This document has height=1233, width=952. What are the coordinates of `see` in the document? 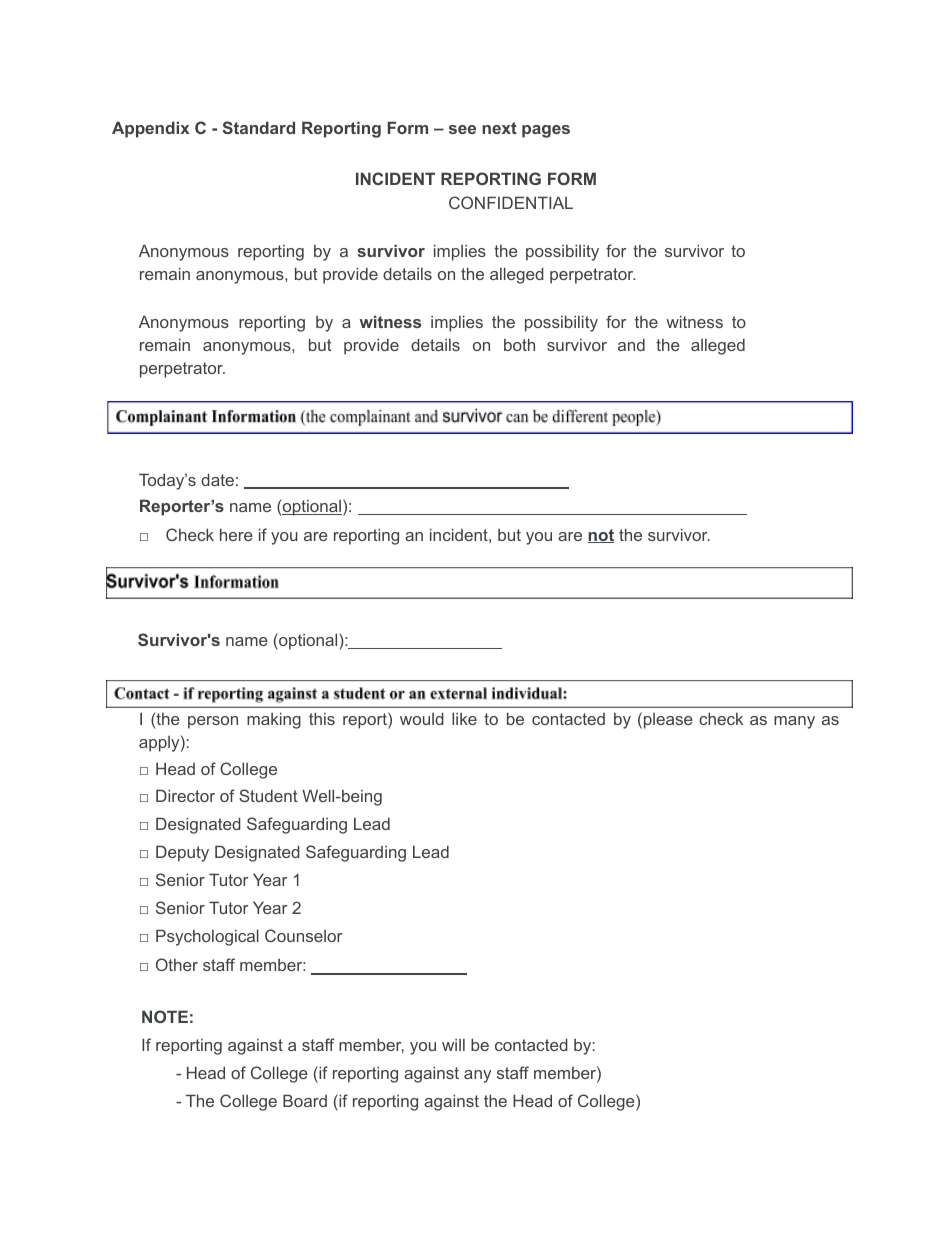 It's located at (462, 129).
